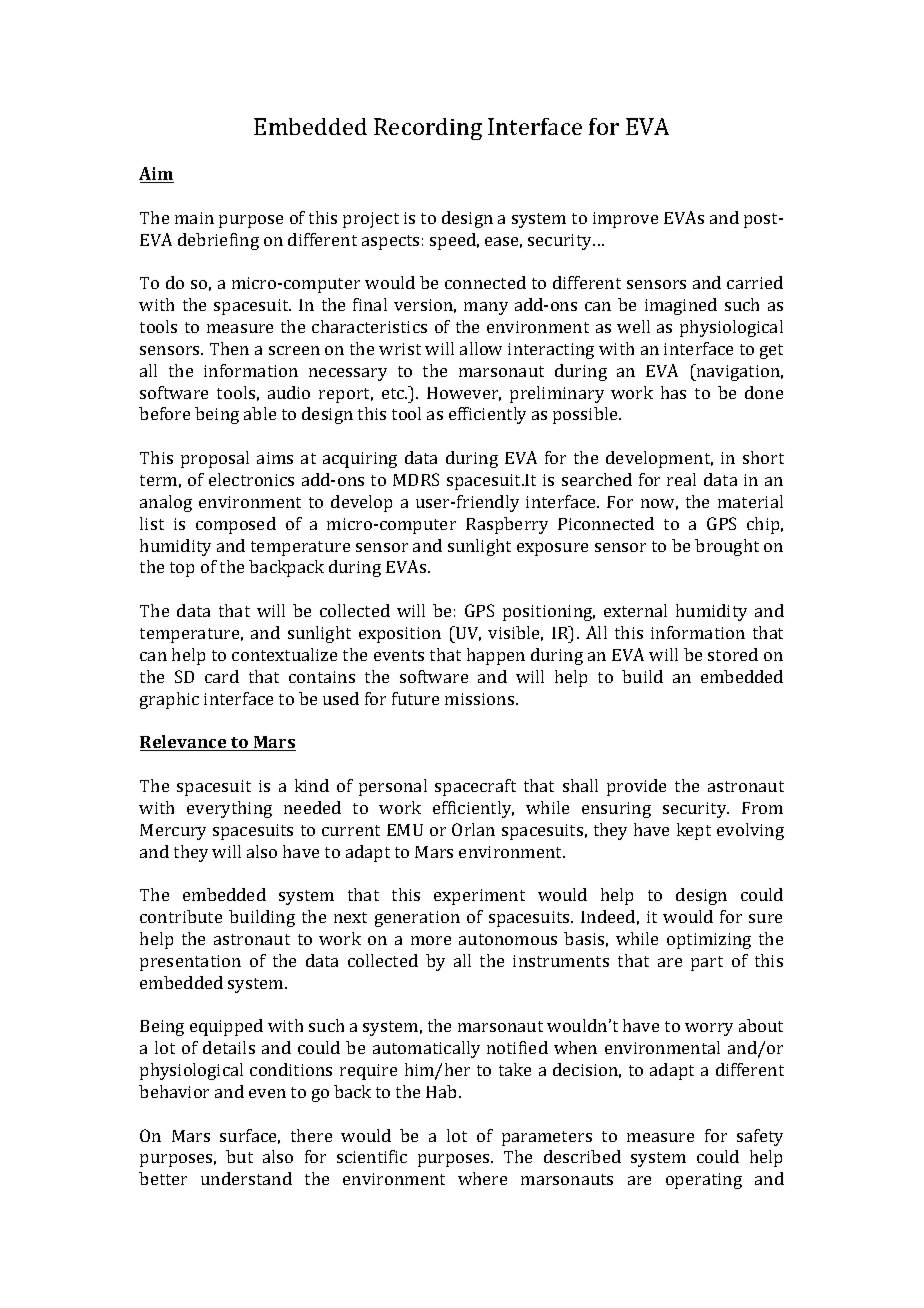 The width and height of the screenshot is (924, 1308). Describe the element at coordinates (625, 220) in the screenshot. I see `improve` at that location.
